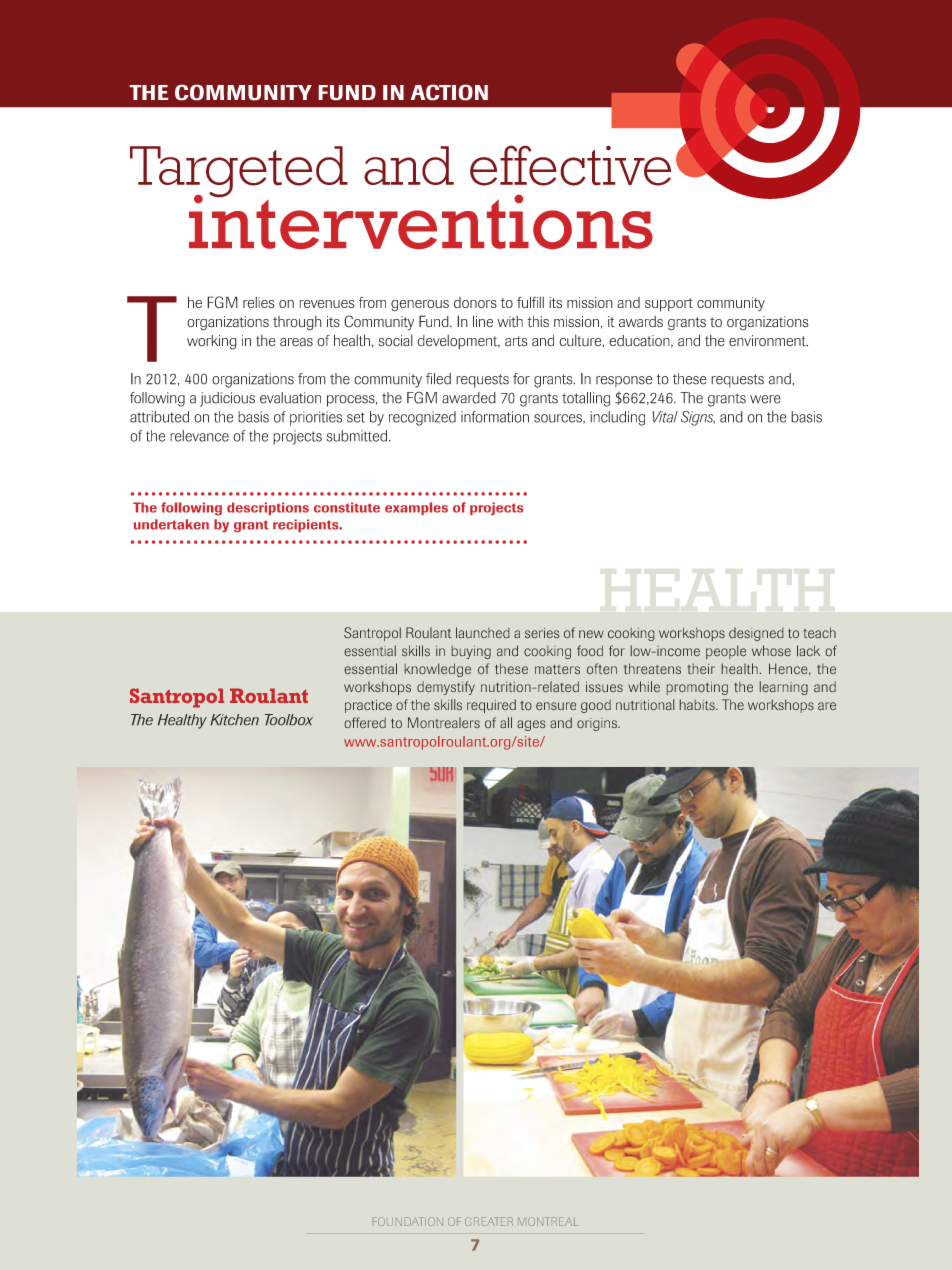 Image resolution: width=952 pixels, height=1270 pixels. Describe the element at coordinates (698, 418) in the document. I see `Signs` at that location.
